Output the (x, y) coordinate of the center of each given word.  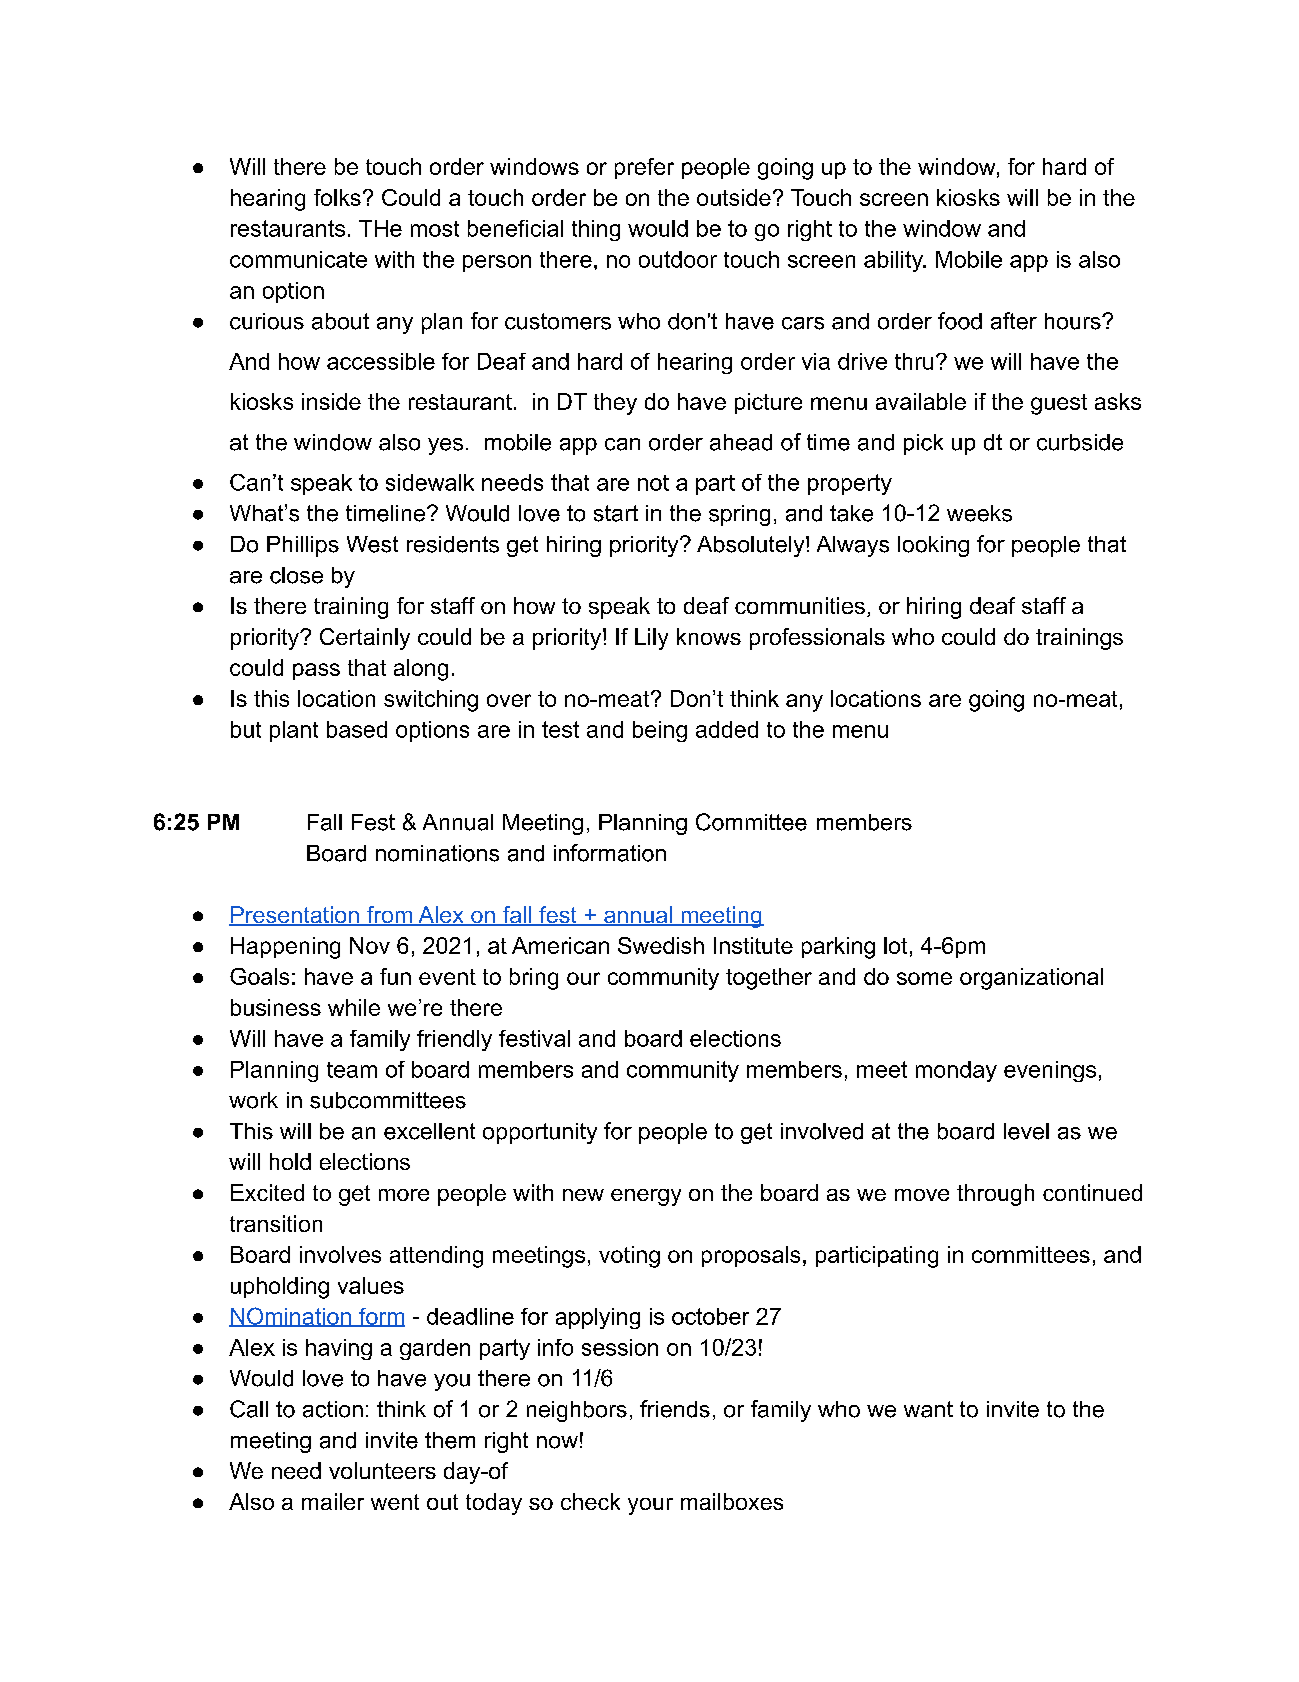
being (660, 731)
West (372, 544)
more (404, 1195)
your (650, 1506)
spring (739, 515)
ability (894, 261)
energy (646, 1197)
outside (734, 197)
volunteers (382, 1470)
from (389, 916)
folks (337, 197)
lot (895, 945)
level (1026, 1131)
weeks (979, 513)
